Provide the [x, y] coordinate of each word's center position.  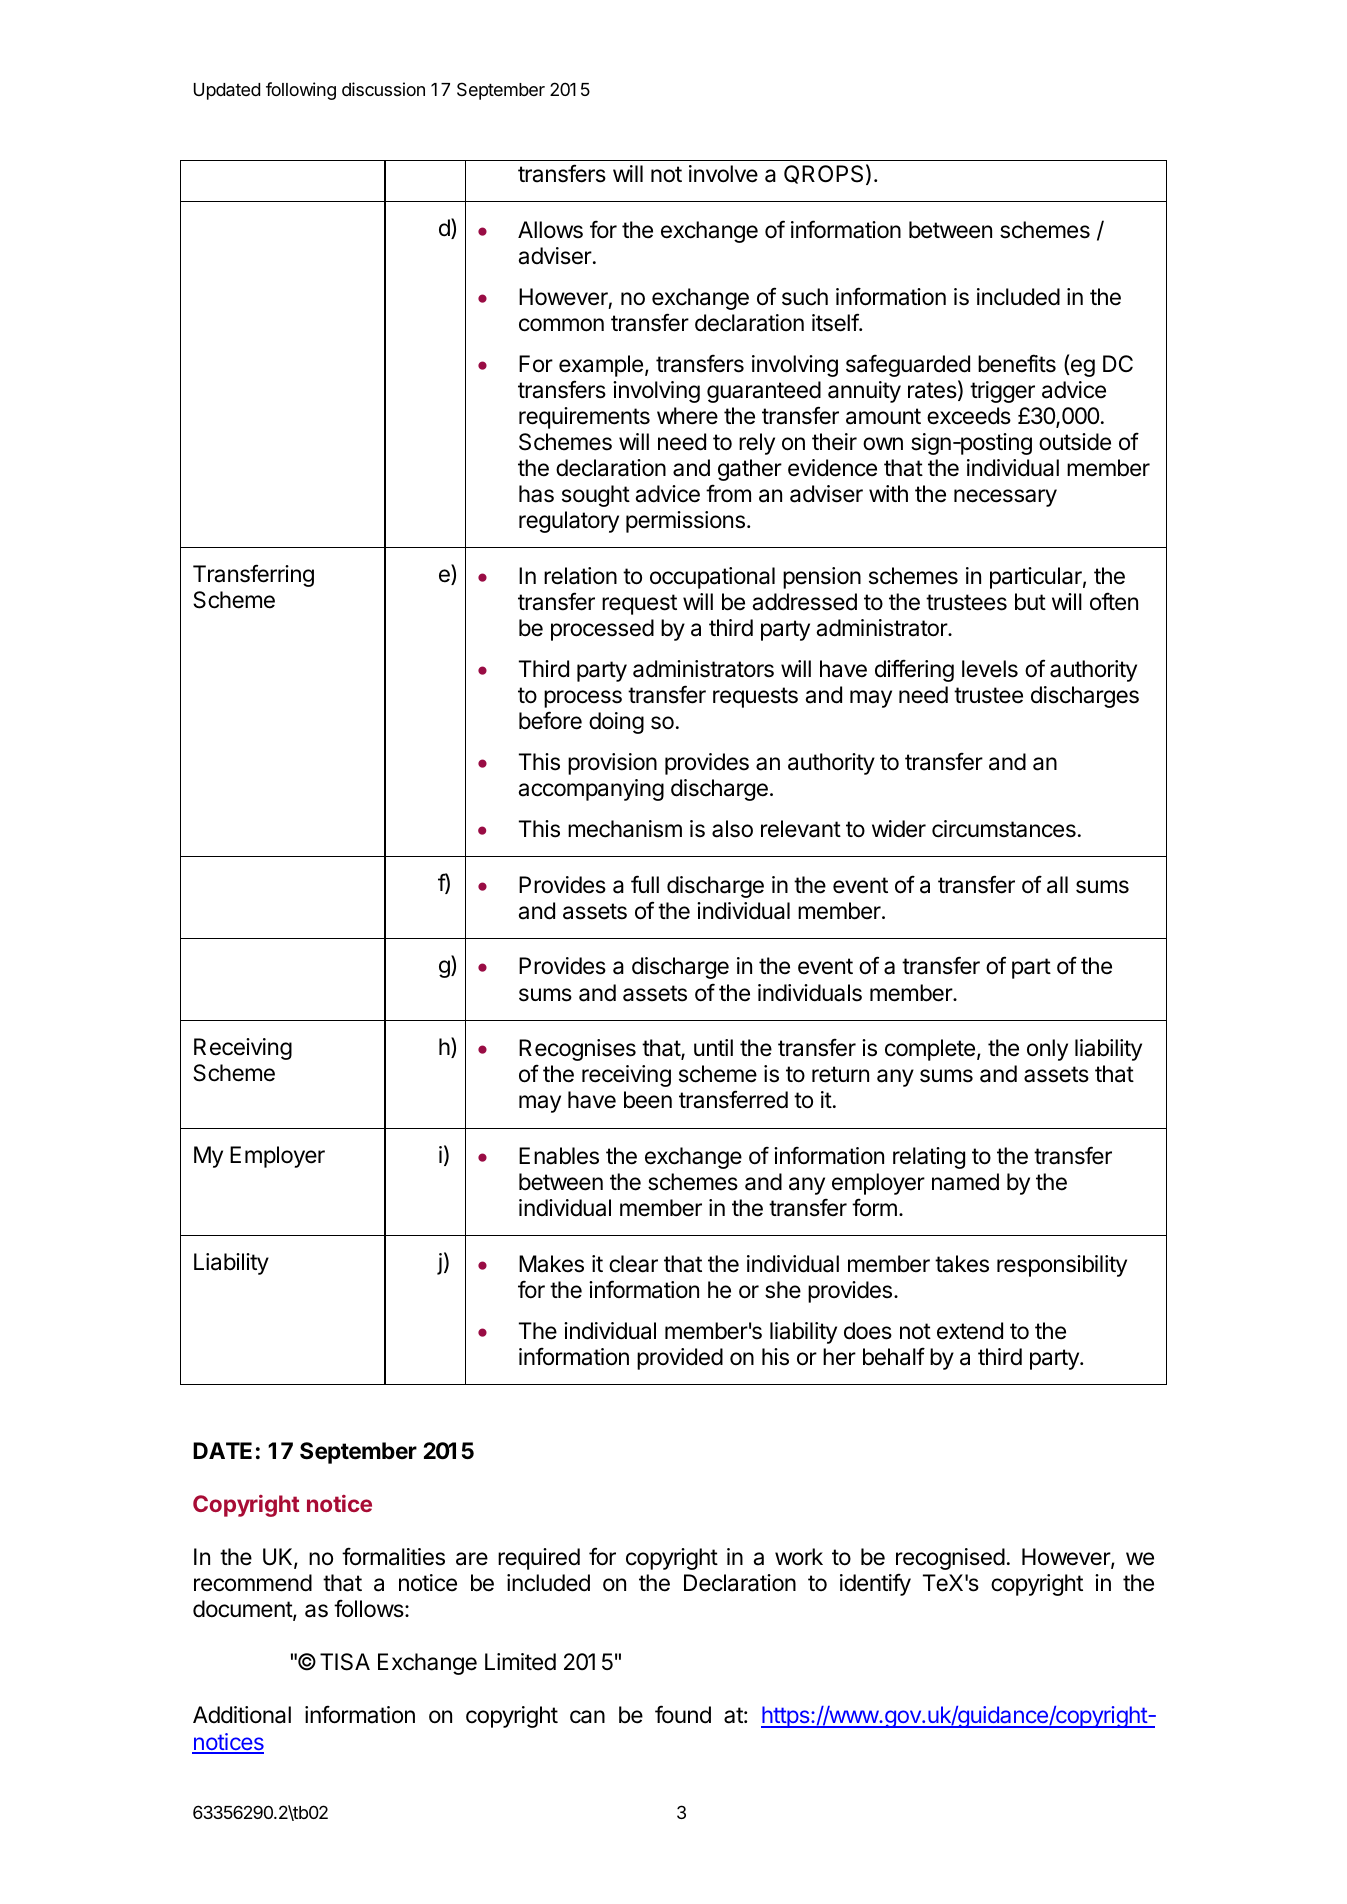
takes [962, 1264]
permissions [685, 522]
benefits [1017, 363]
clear [633, 1264]
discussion [383, 89]
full [645, 884]
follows [370, 1608]
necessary [1005, 498]
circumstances [1004, 829]
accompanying [591, 790]
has [536, 494]
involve [723, 174]
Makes [551, 1264]
